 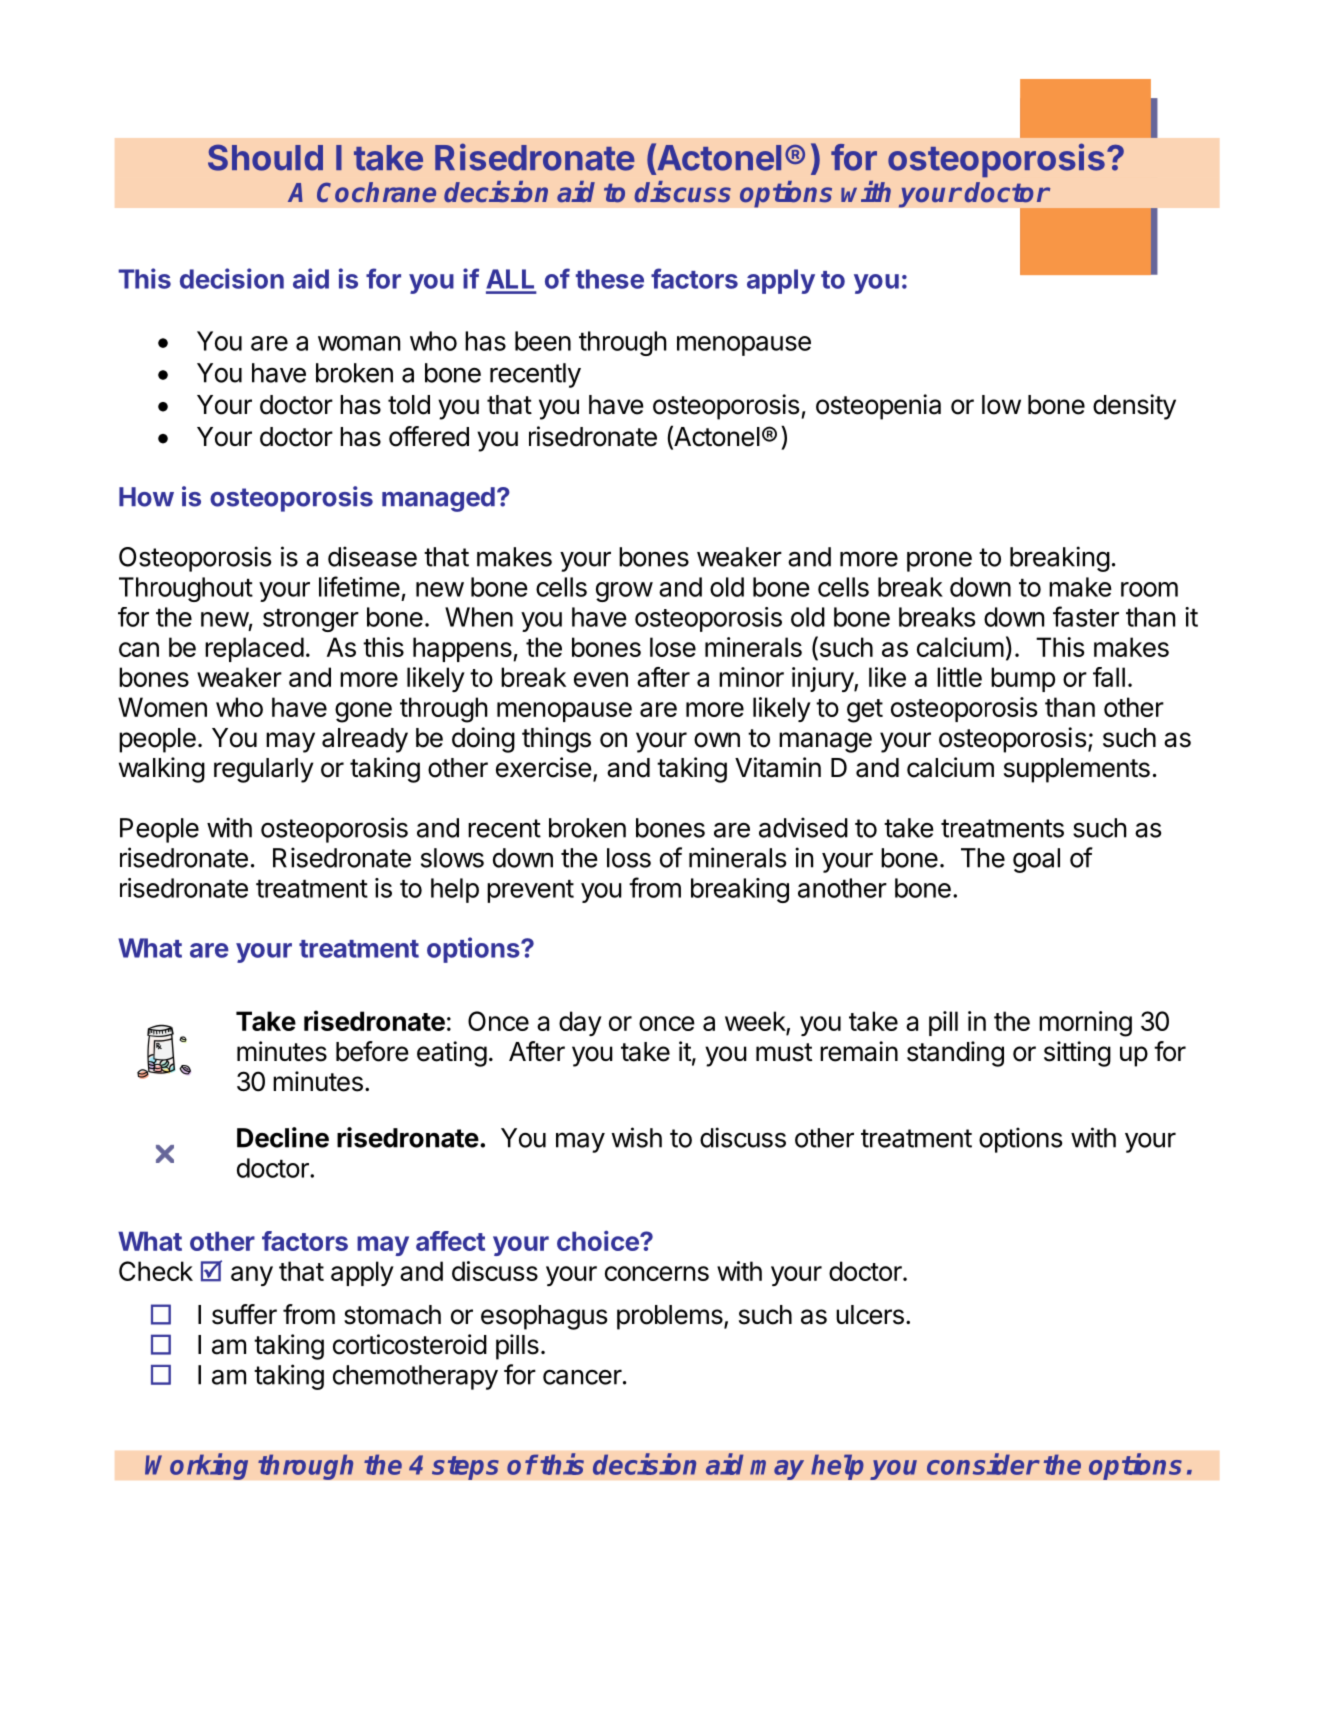 I want to click on prone, so click(x=939, y=561).
